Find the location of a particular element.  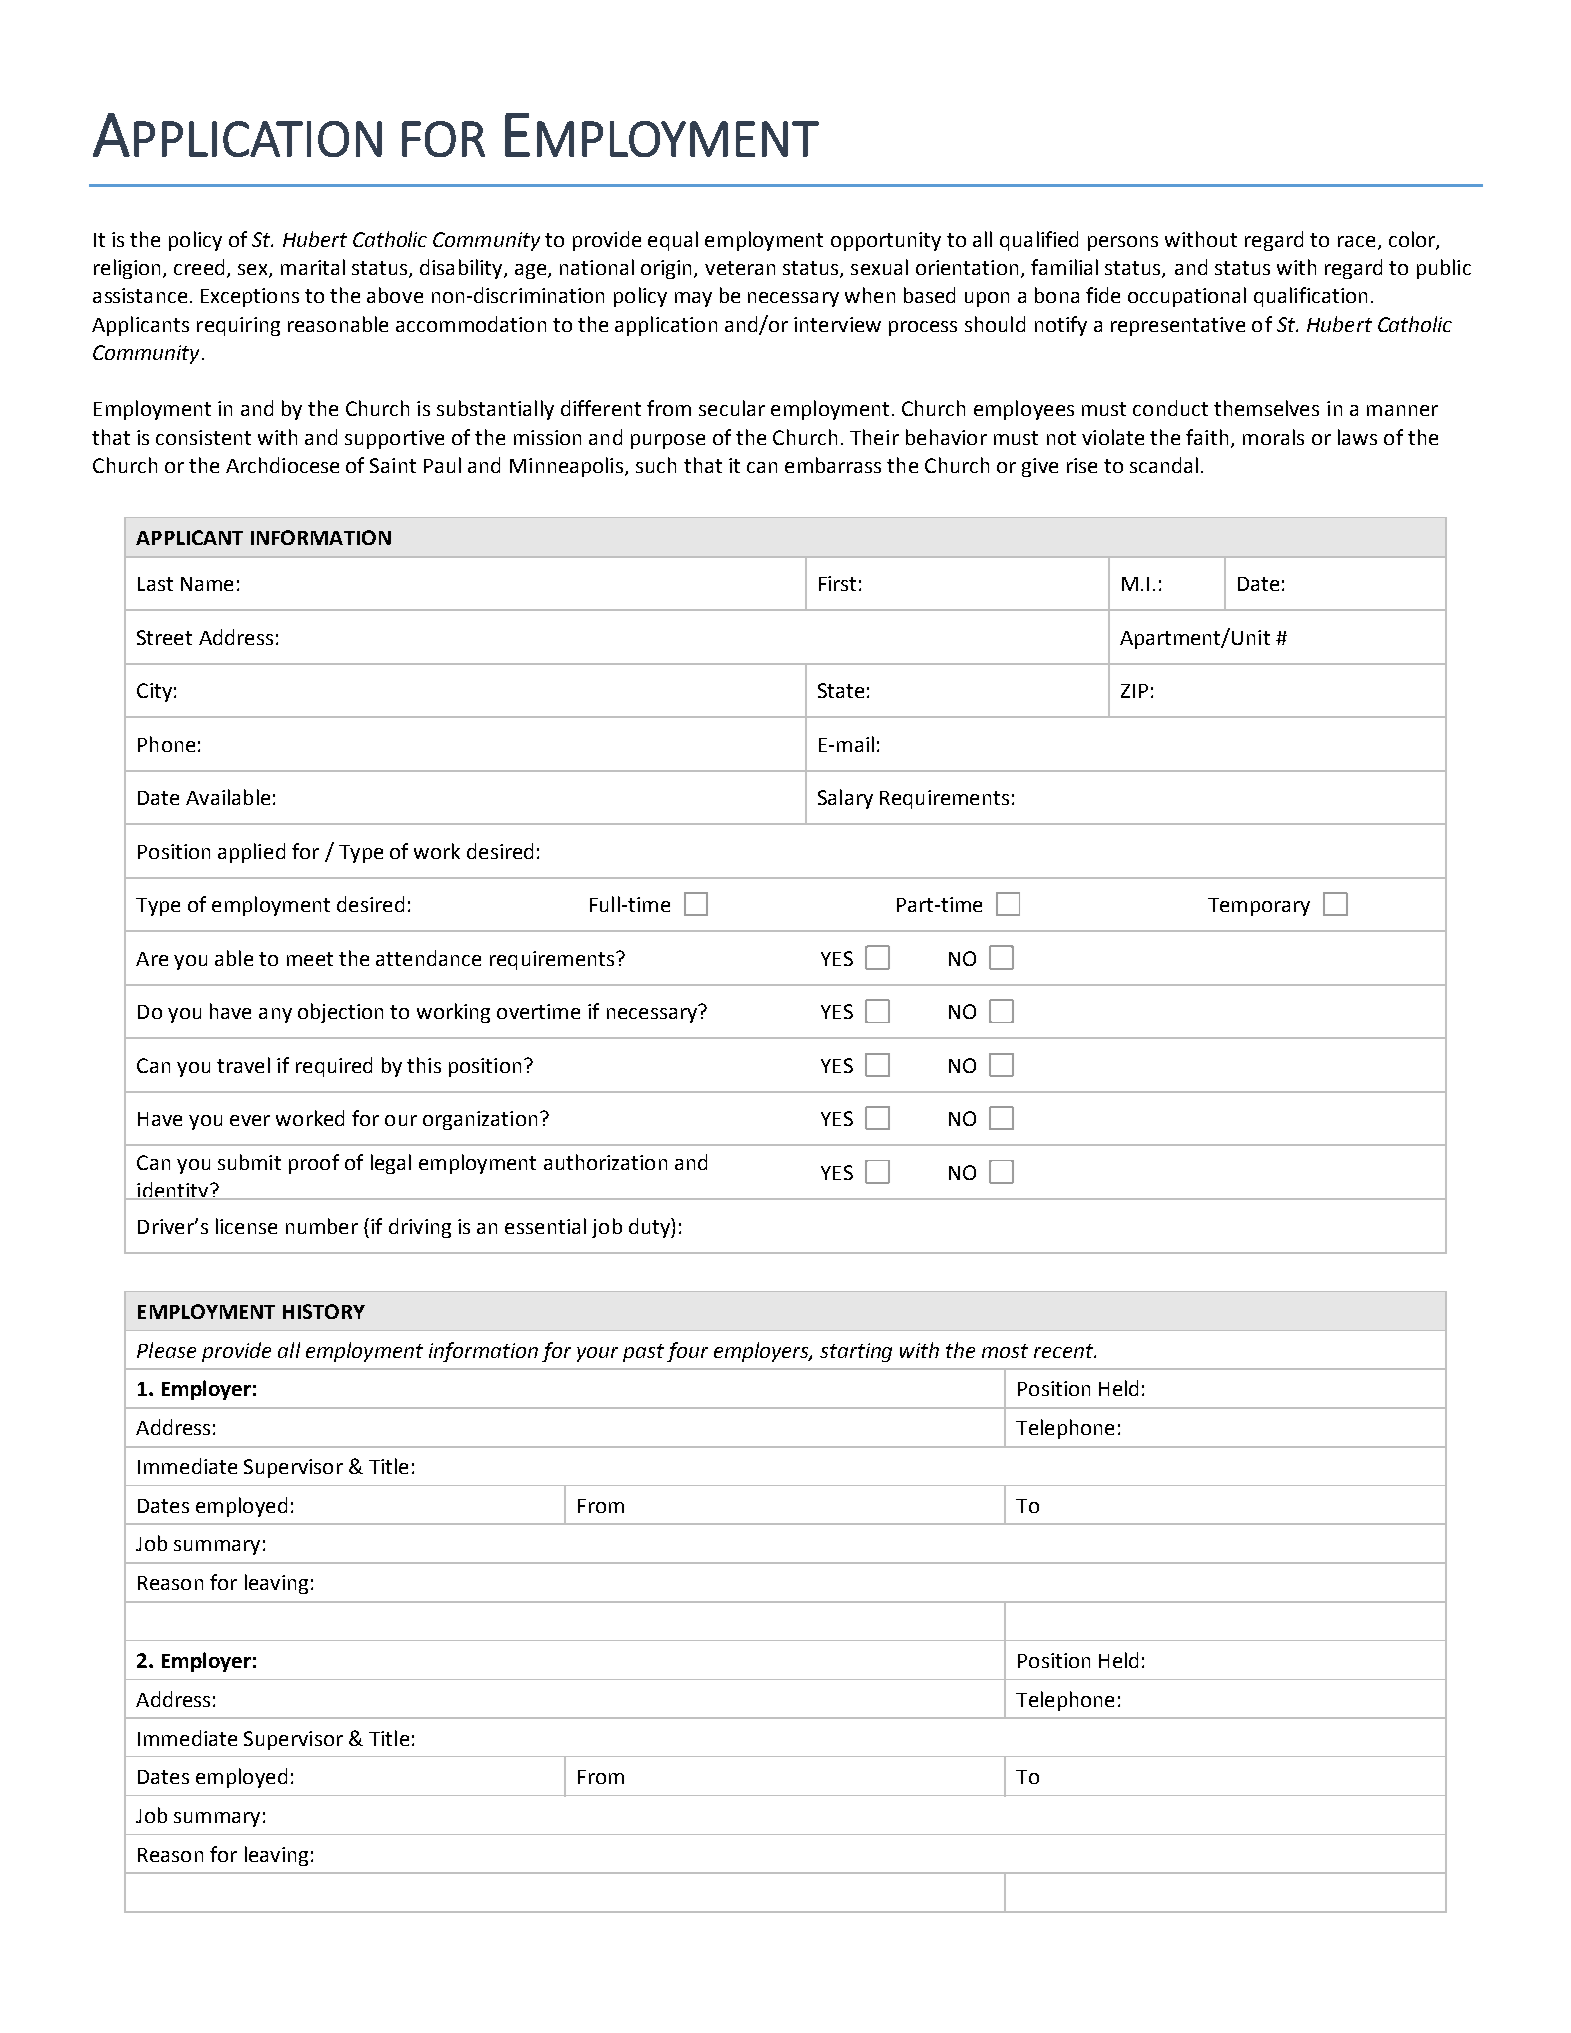

marital is located at coordinates (313, 267).
